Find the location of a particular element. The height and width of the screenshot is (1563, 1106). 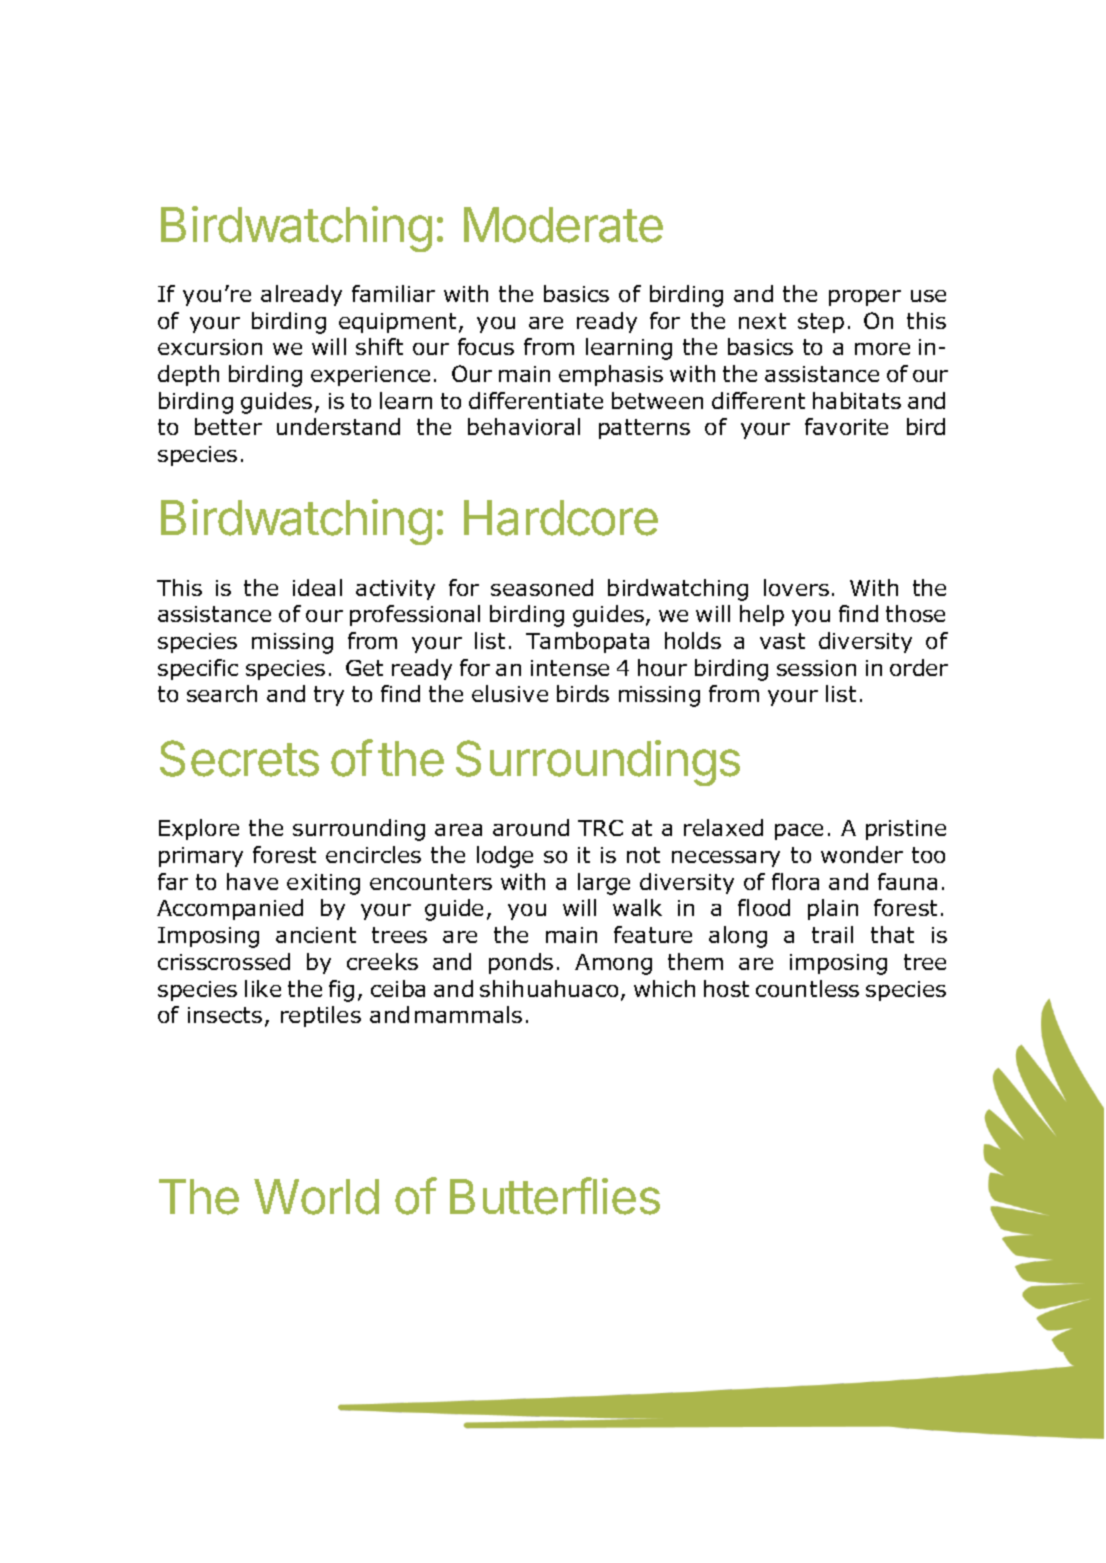

session is located at coordinates (816, 668).
